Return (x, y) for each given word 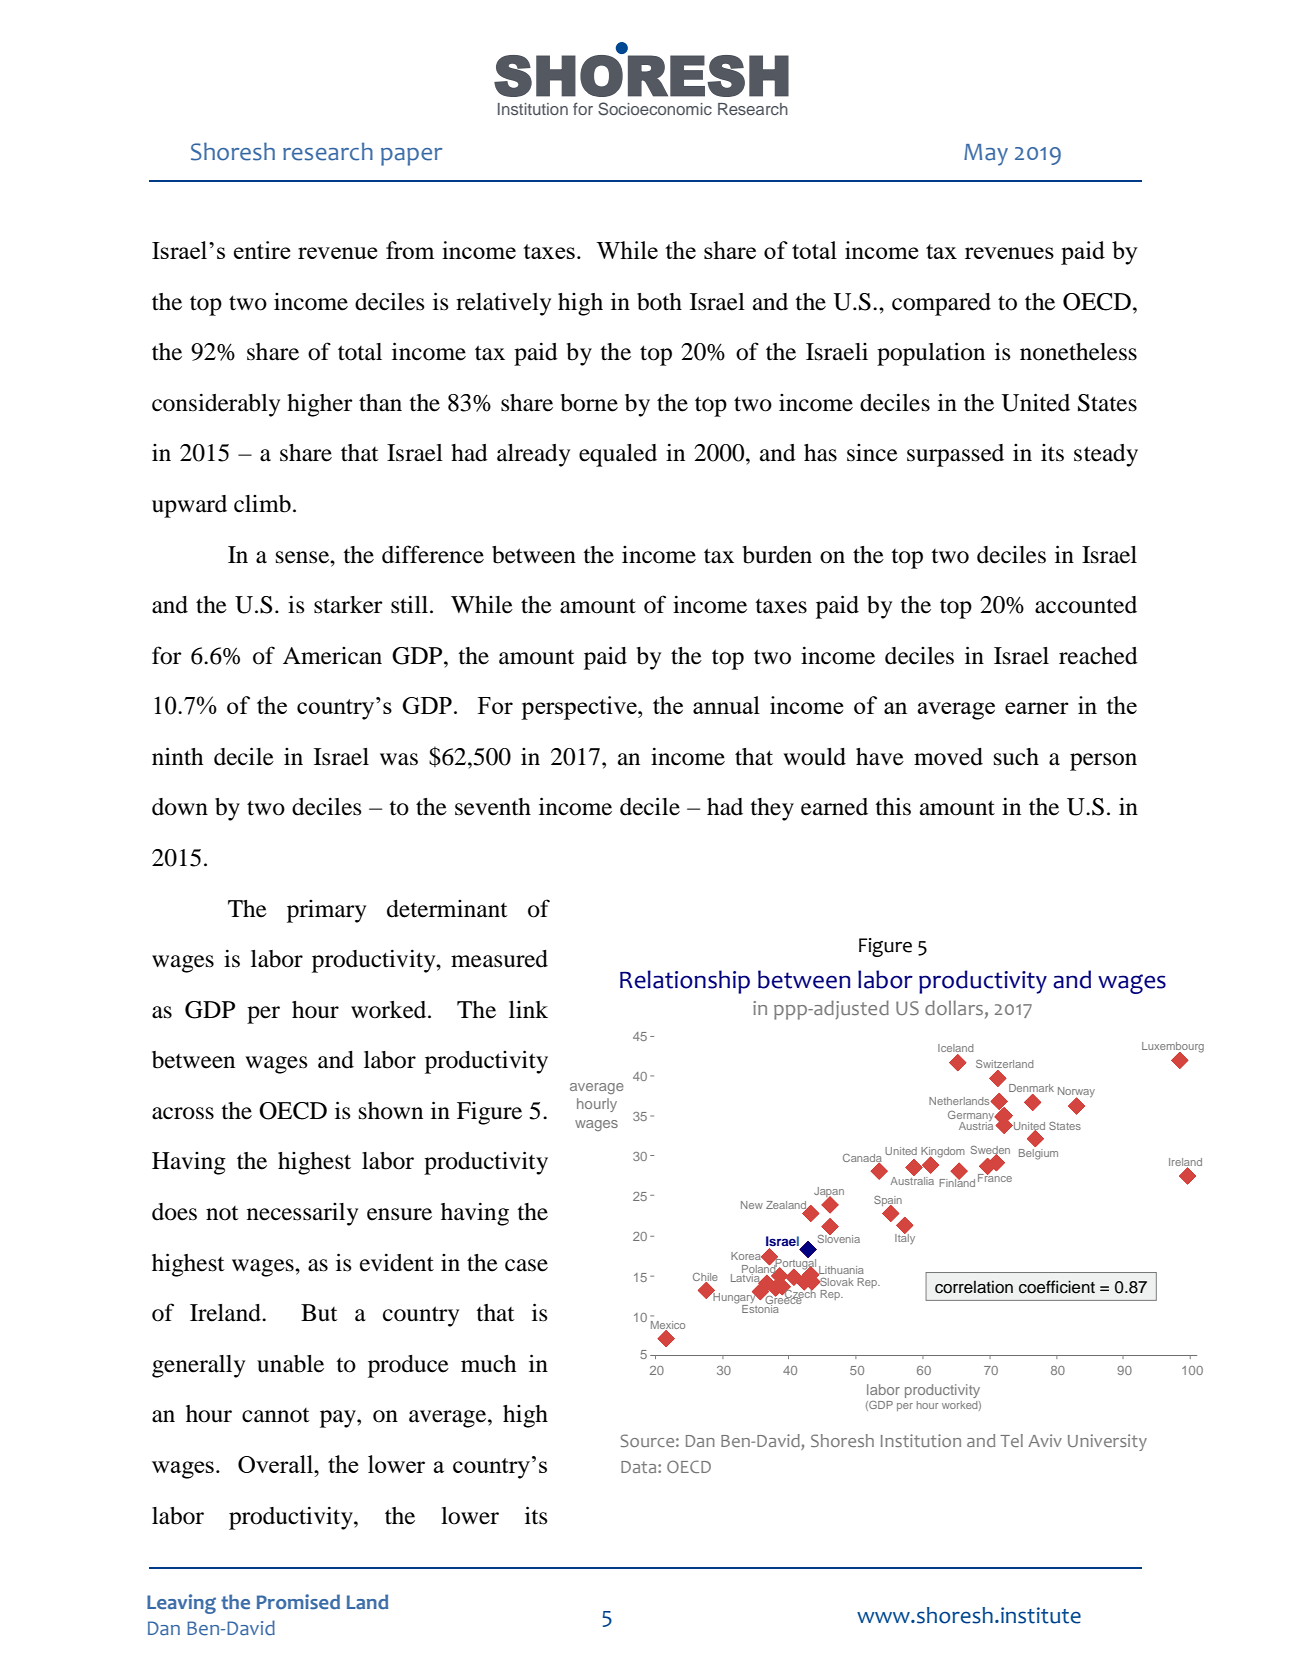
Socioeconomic (655, 109)
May (986, 155)
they (772, 809)
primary (326, 911)
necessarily (302, 1214)
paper (412, 157)
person (1103, 762)
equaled (618, 455)
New (752, 1205)
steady (1106, 455)
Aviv (1045, 1440)
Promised (298, 1602)
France (995, 1177)
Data (640, 1467)
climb (262, 504)
